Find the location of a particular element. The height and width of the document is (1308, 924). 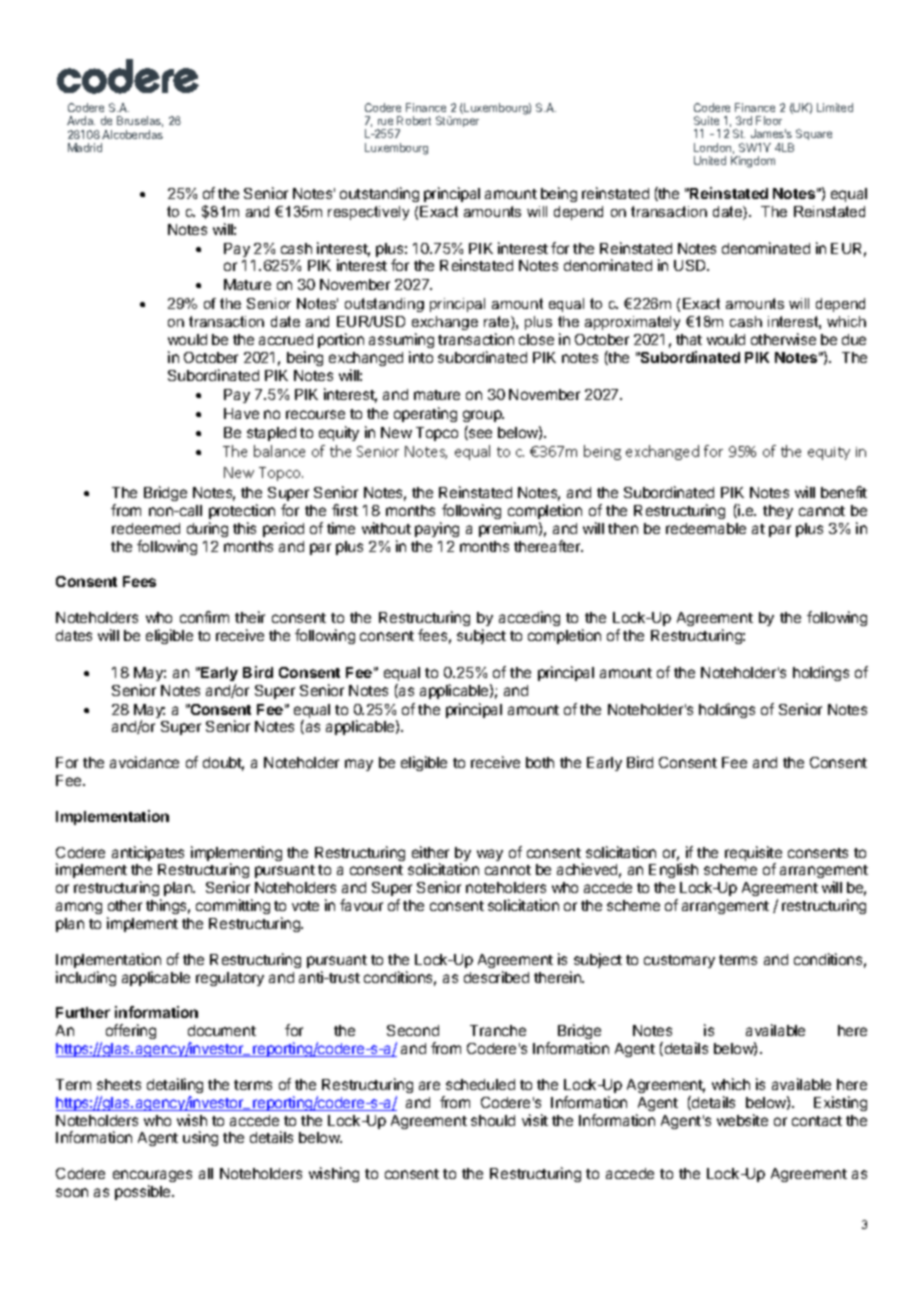

Madrid is located at coordinates (85, 147).
